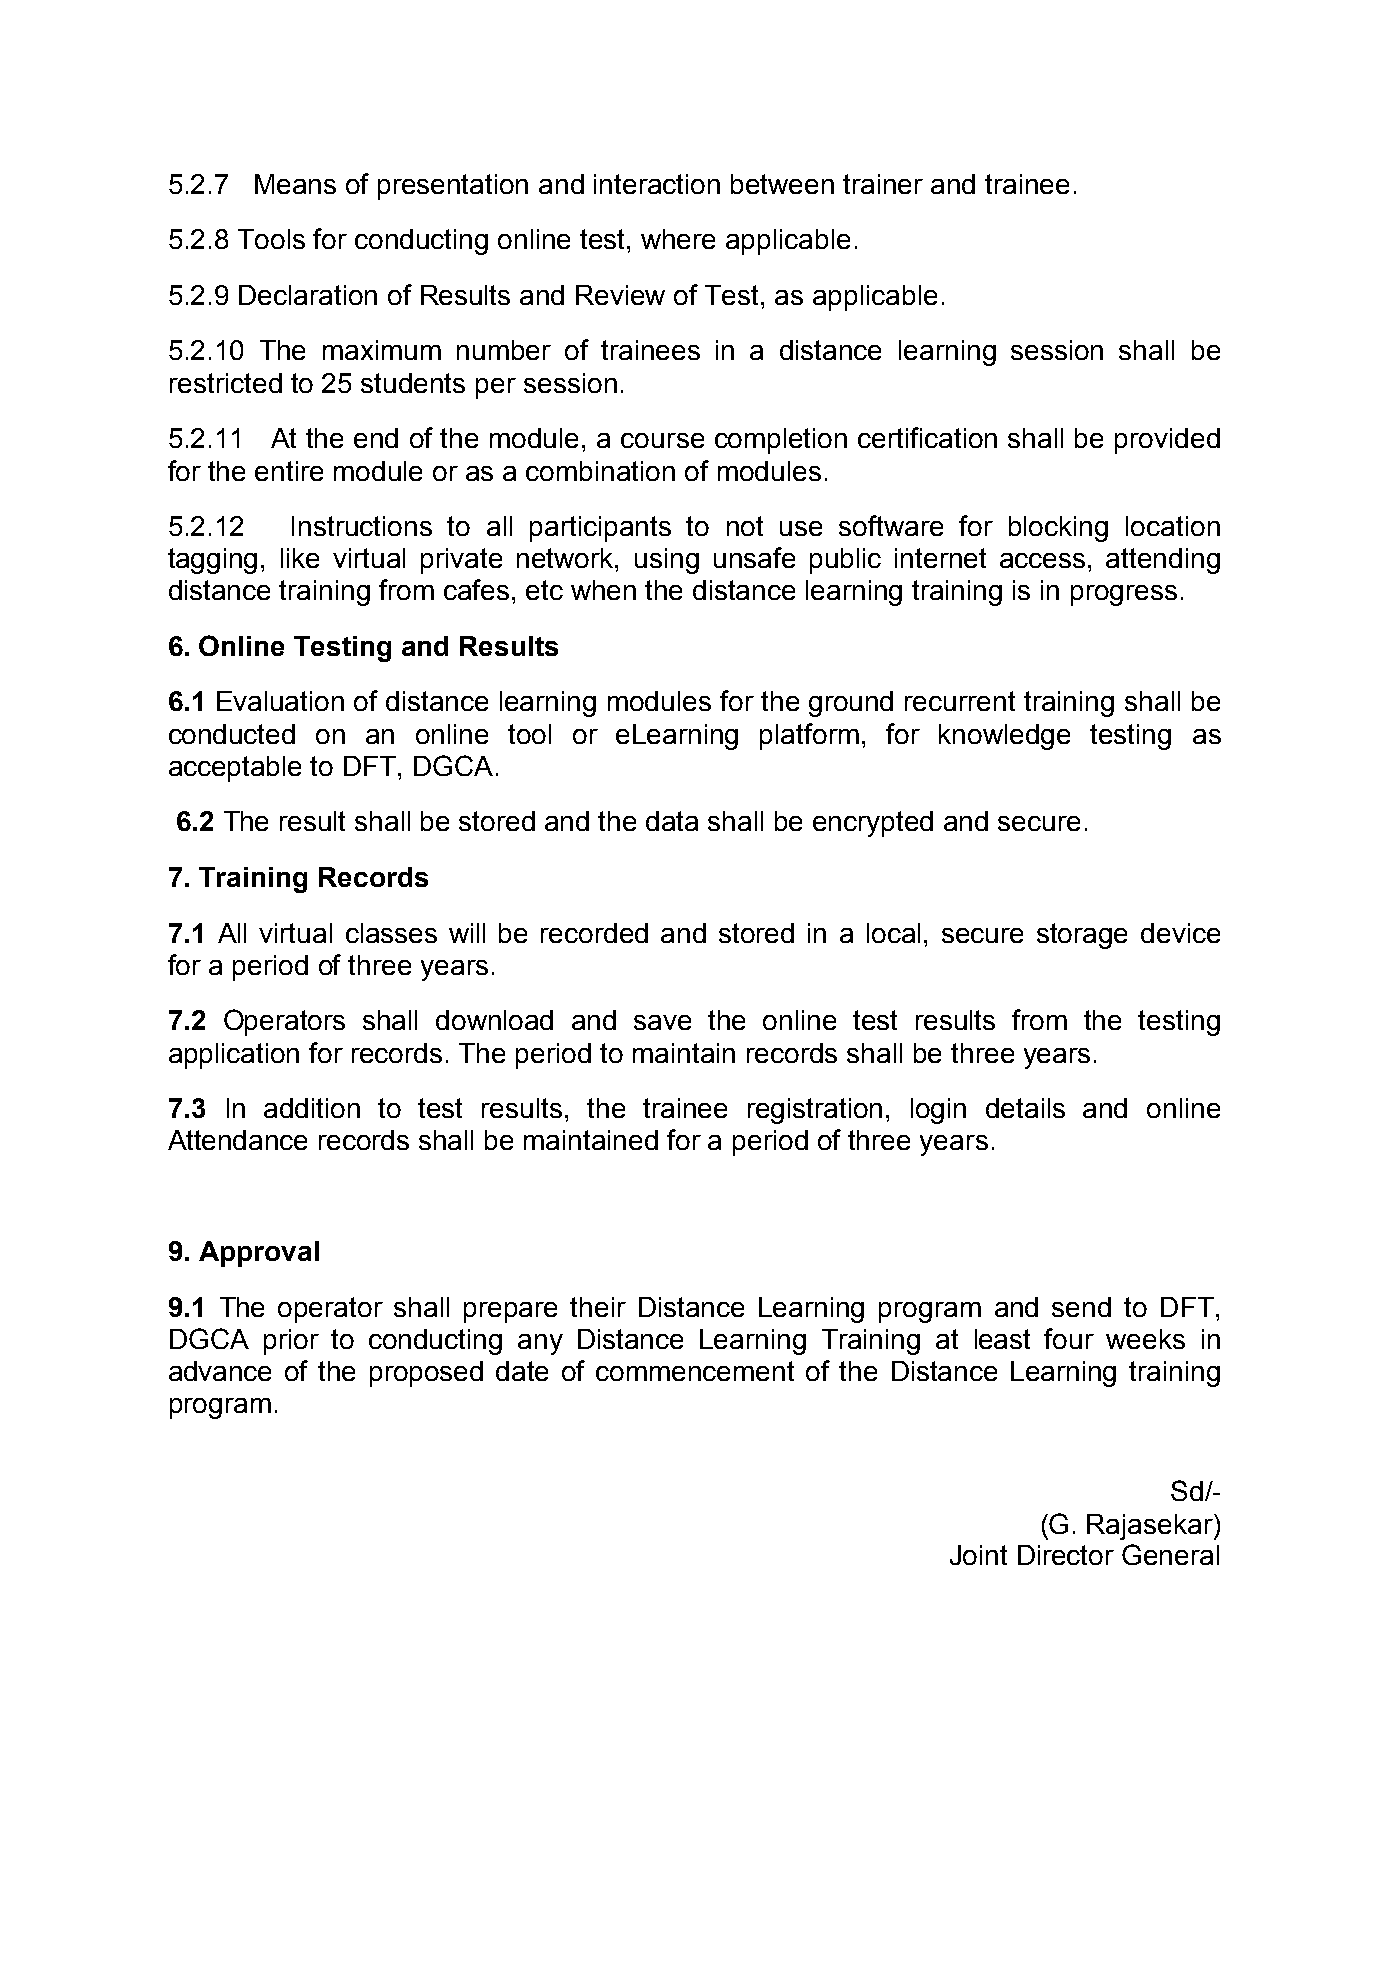 The image size is (1389, 1965). What do you see at coordinates (1082, 936) in the screenshot?
I see `storage` at bounding box center [1082, 936].
